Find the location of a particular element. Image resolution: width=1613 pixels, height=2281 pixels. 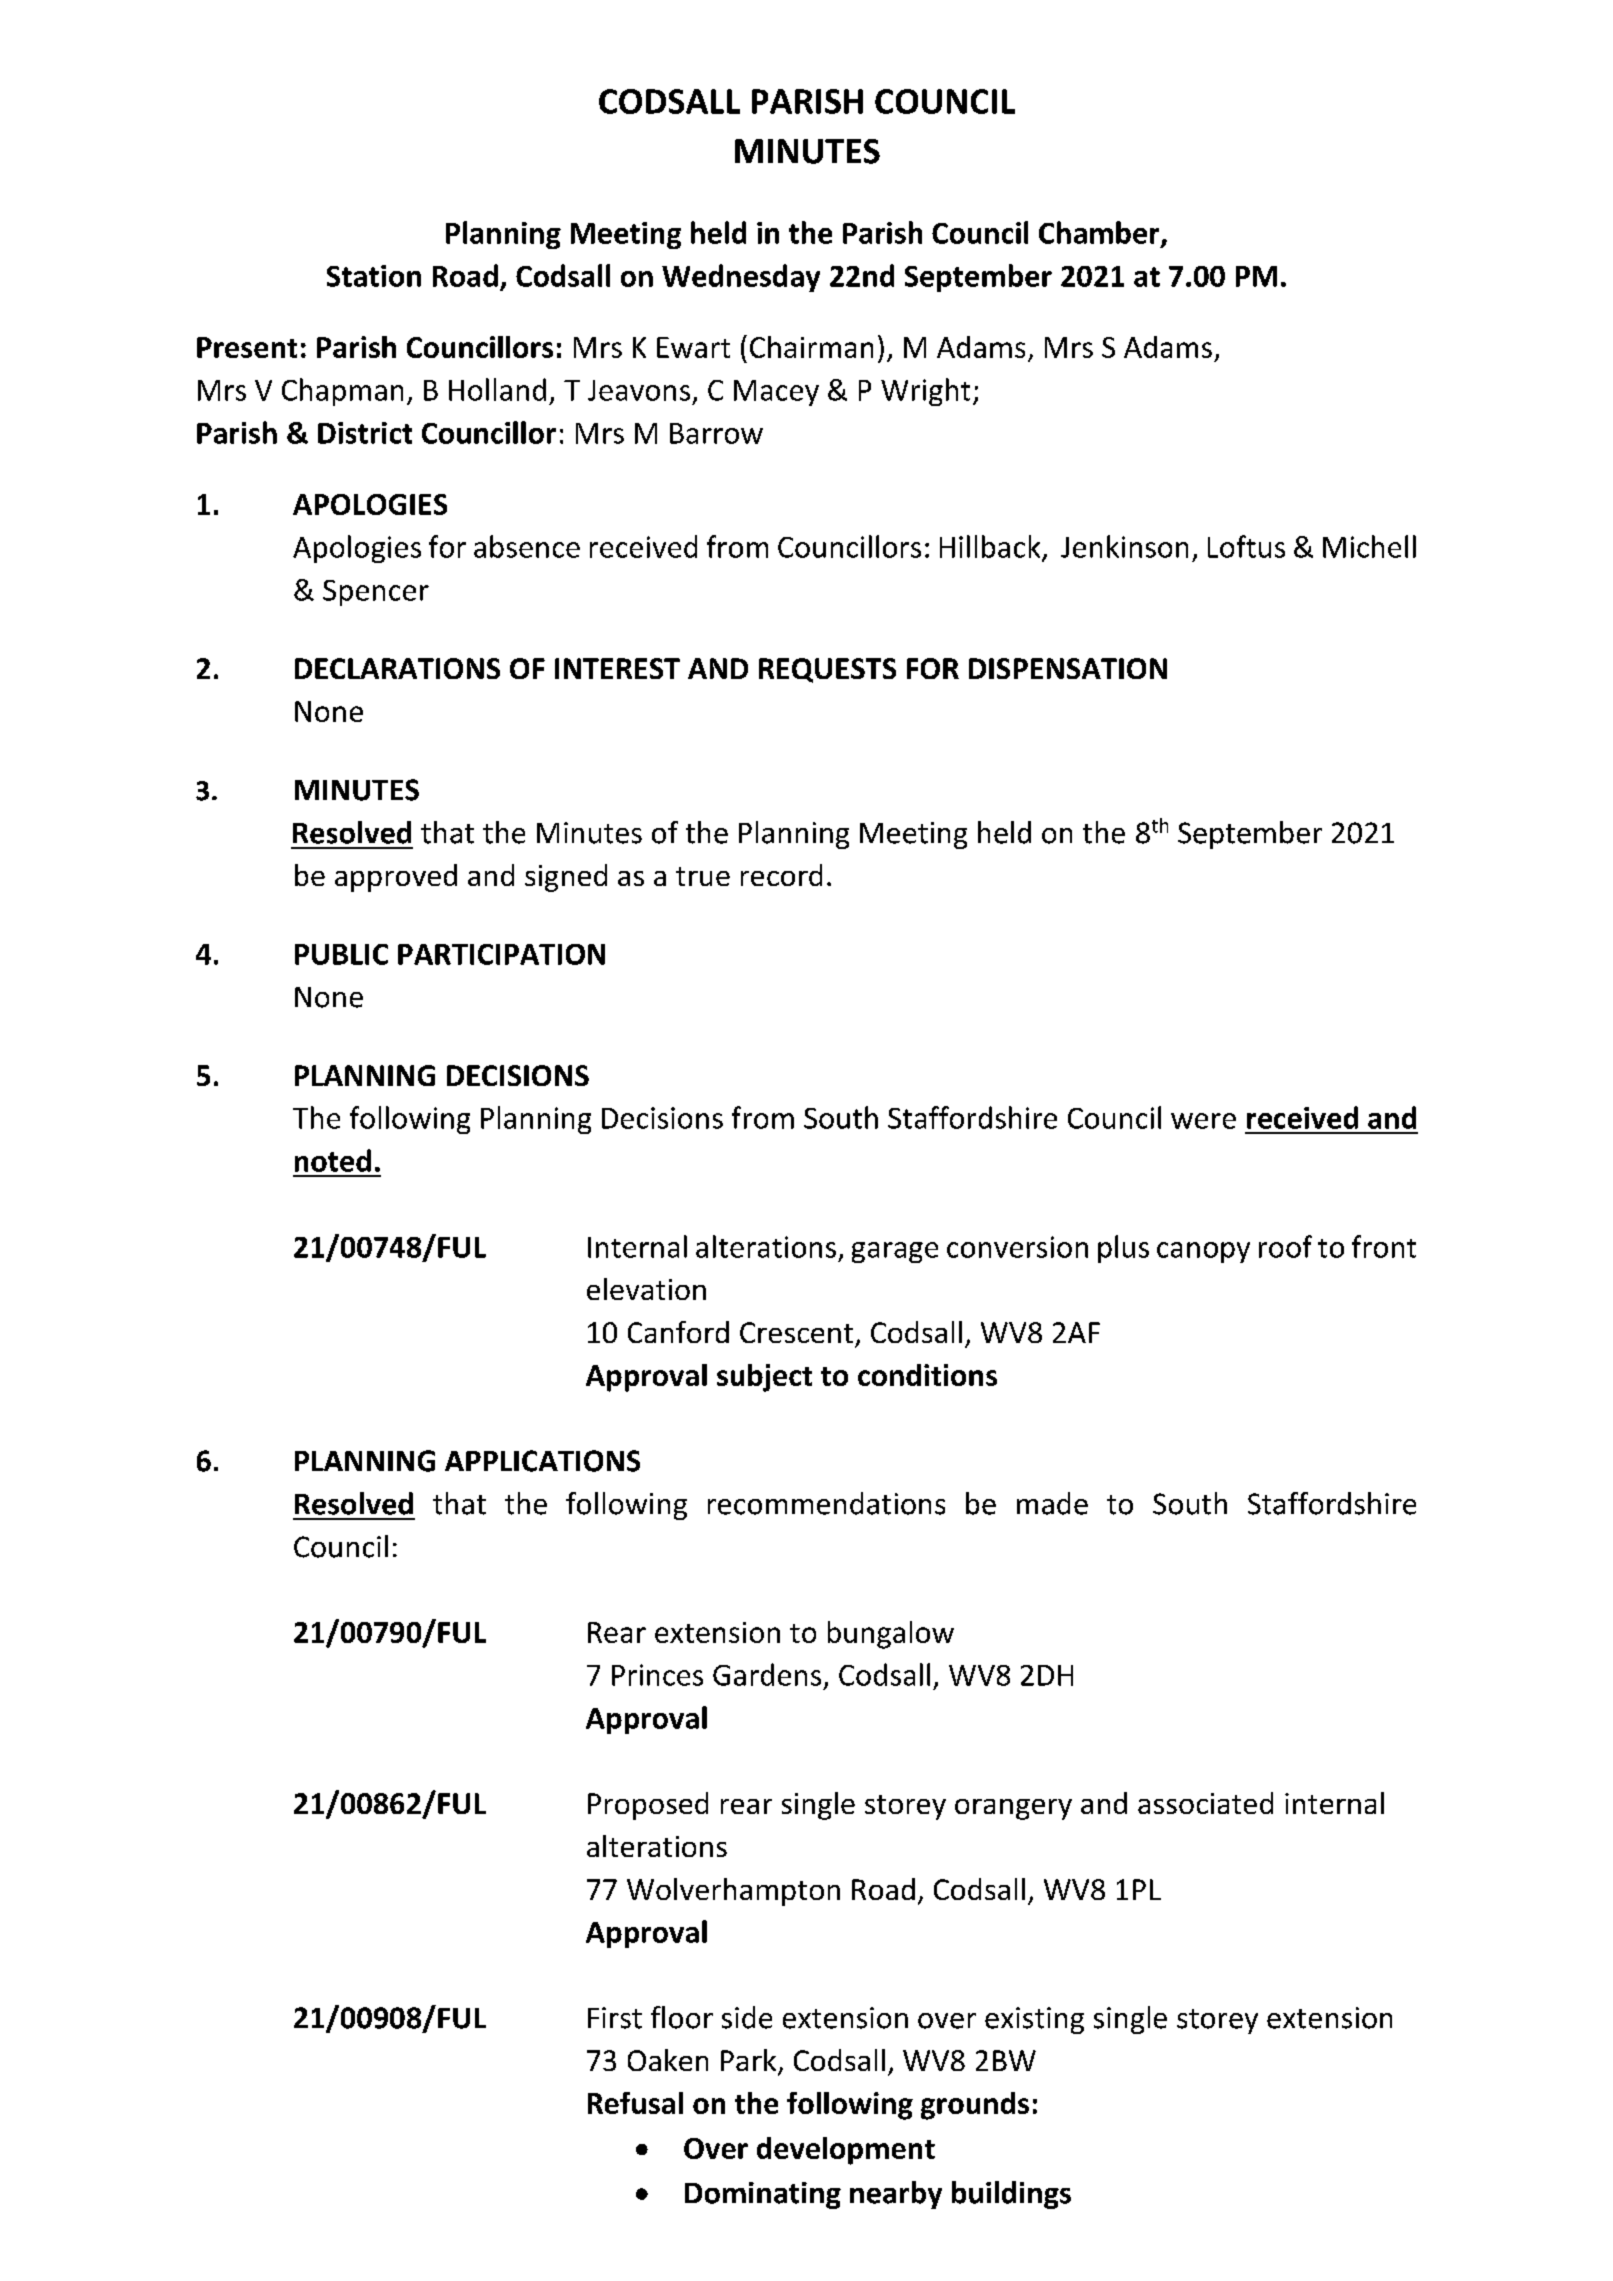

DECLARATIONS is located at coordinates (397, 668).
